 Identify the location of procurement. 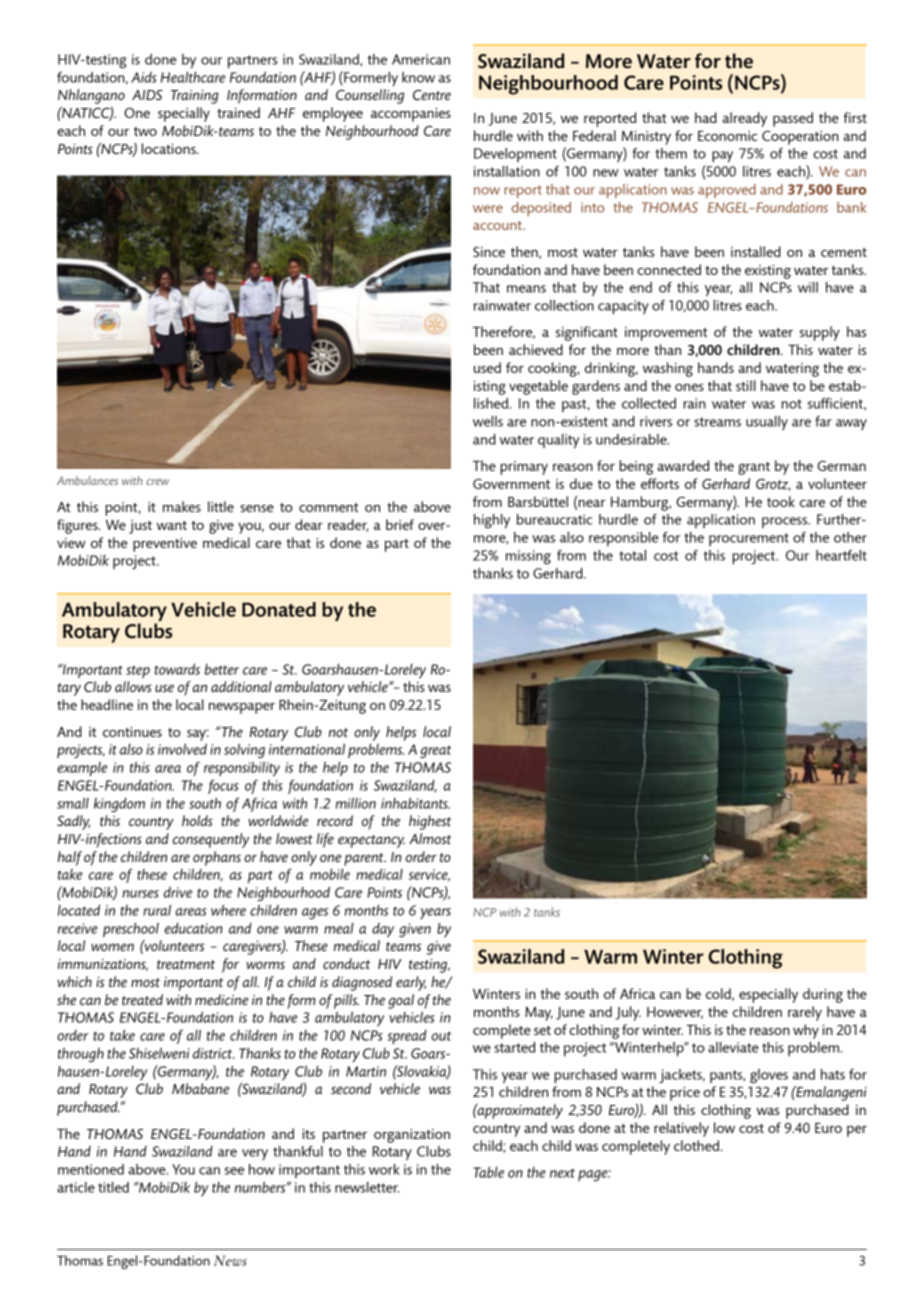
(749, 539).
